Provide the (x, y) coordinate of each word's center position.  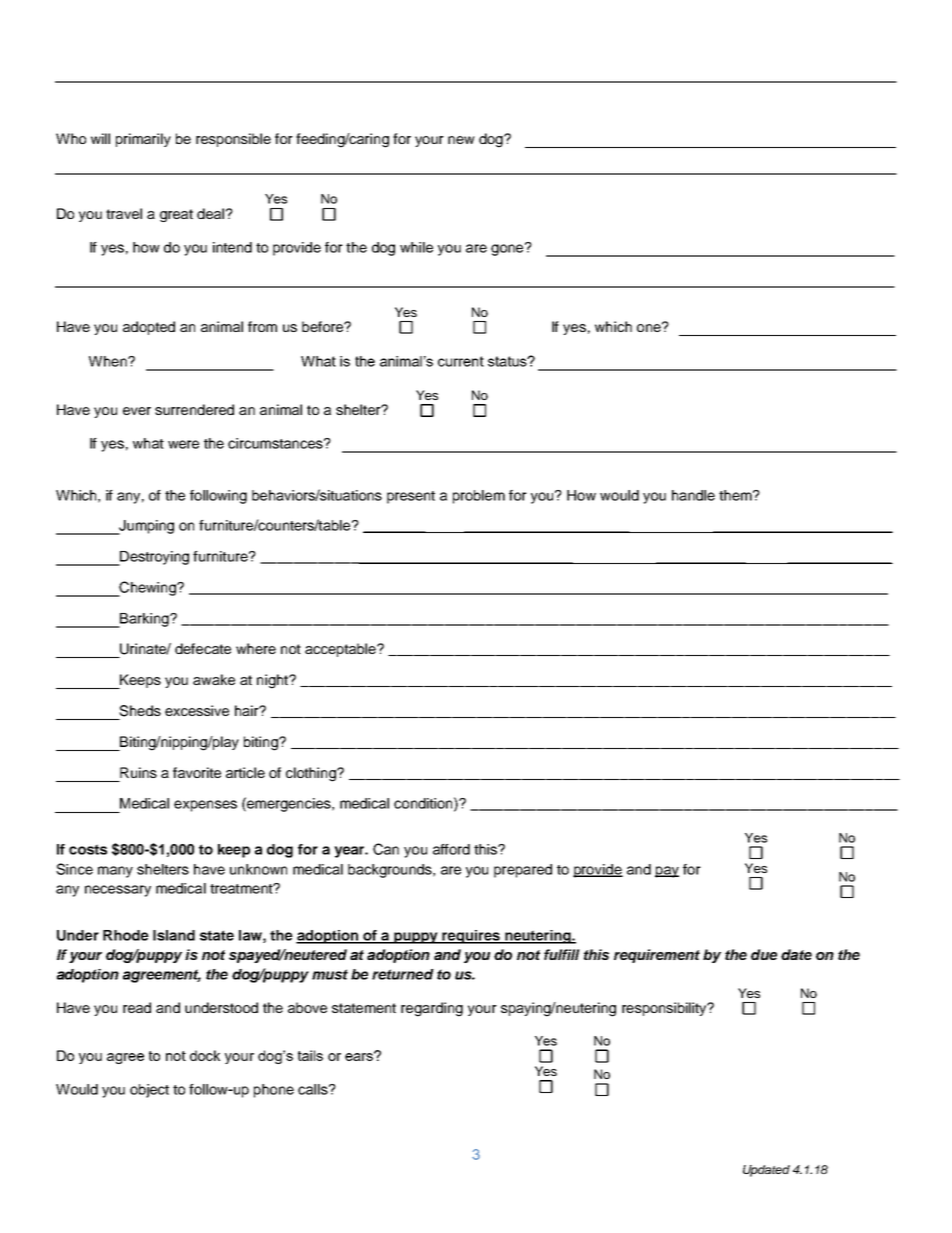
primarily (143, 140)
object (149, 1091)
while (416, 247)
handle (693, 495)
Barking (144, 620)
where (256, 648)
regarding (432, 1009)
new (461, 140)
